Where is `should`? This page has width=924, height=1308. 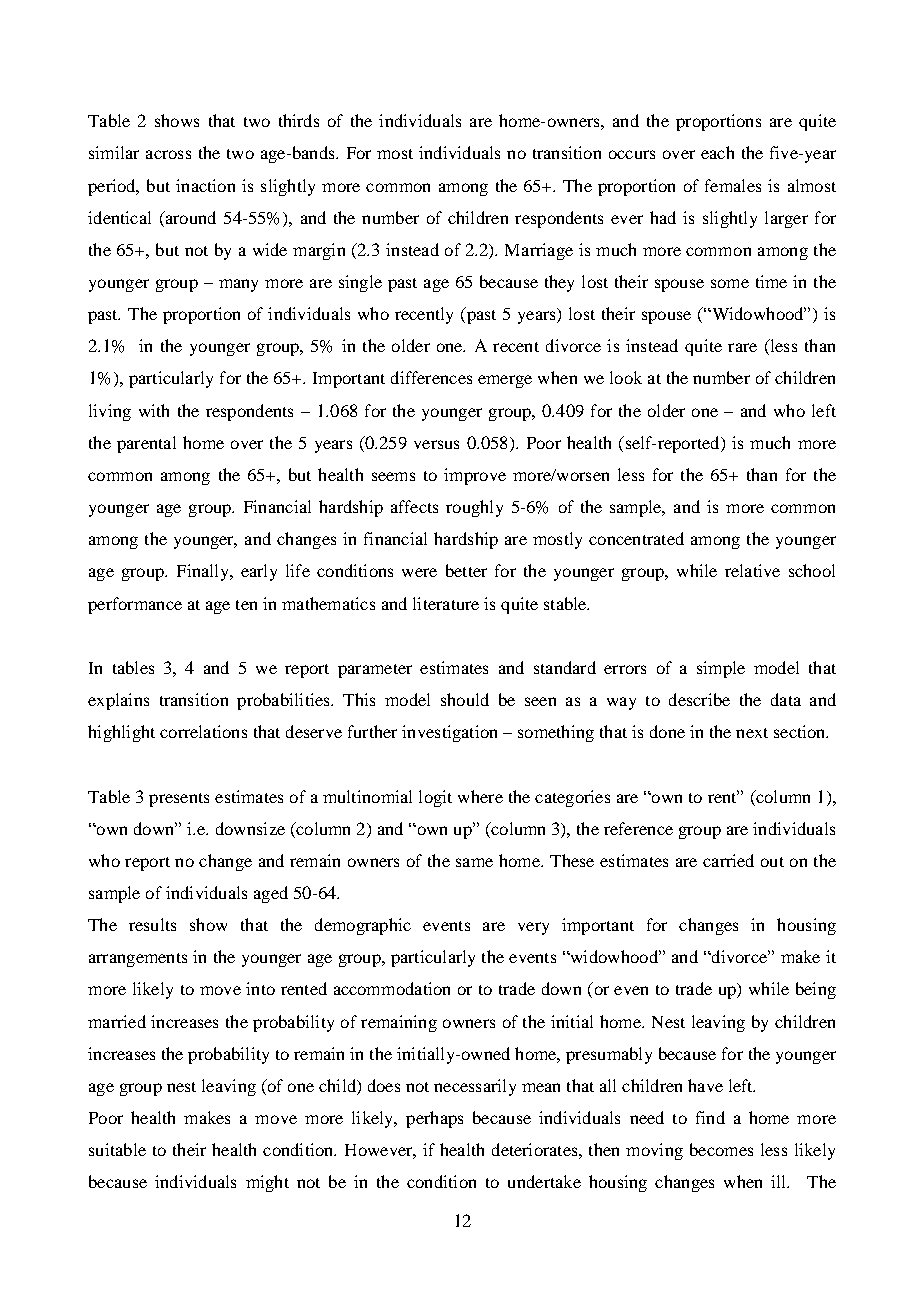
should is located at coordinates (465, 699).
